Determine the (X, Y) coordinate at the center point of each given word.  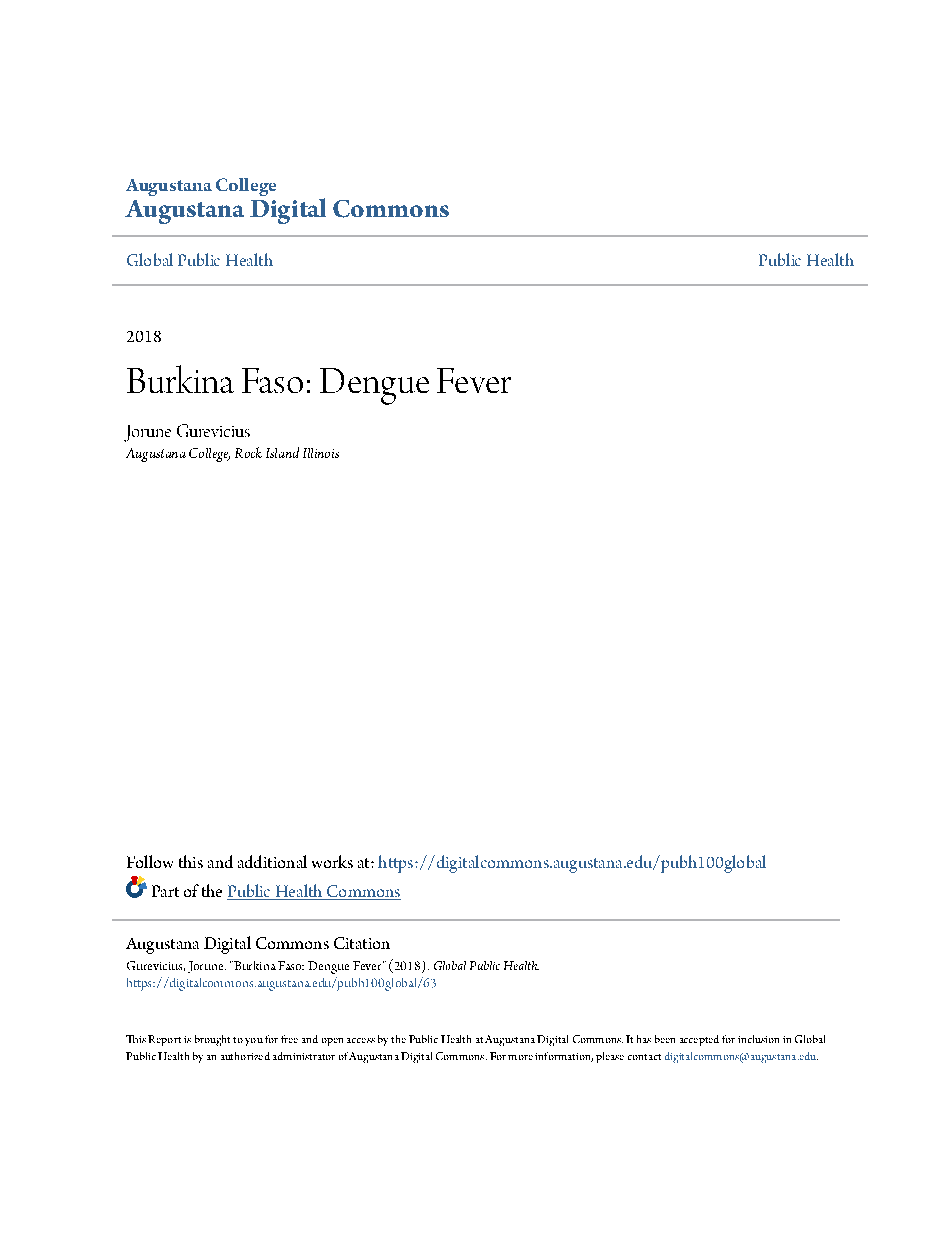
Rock (248, 452)
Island (282, 452)
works (332, 861)
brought (212, 1040)
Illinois (321, 453)
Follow (150, 861)
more (520, 1057)
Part (165, 891)
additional (272, 861)
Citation (362, 943)
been (665, 1039)
